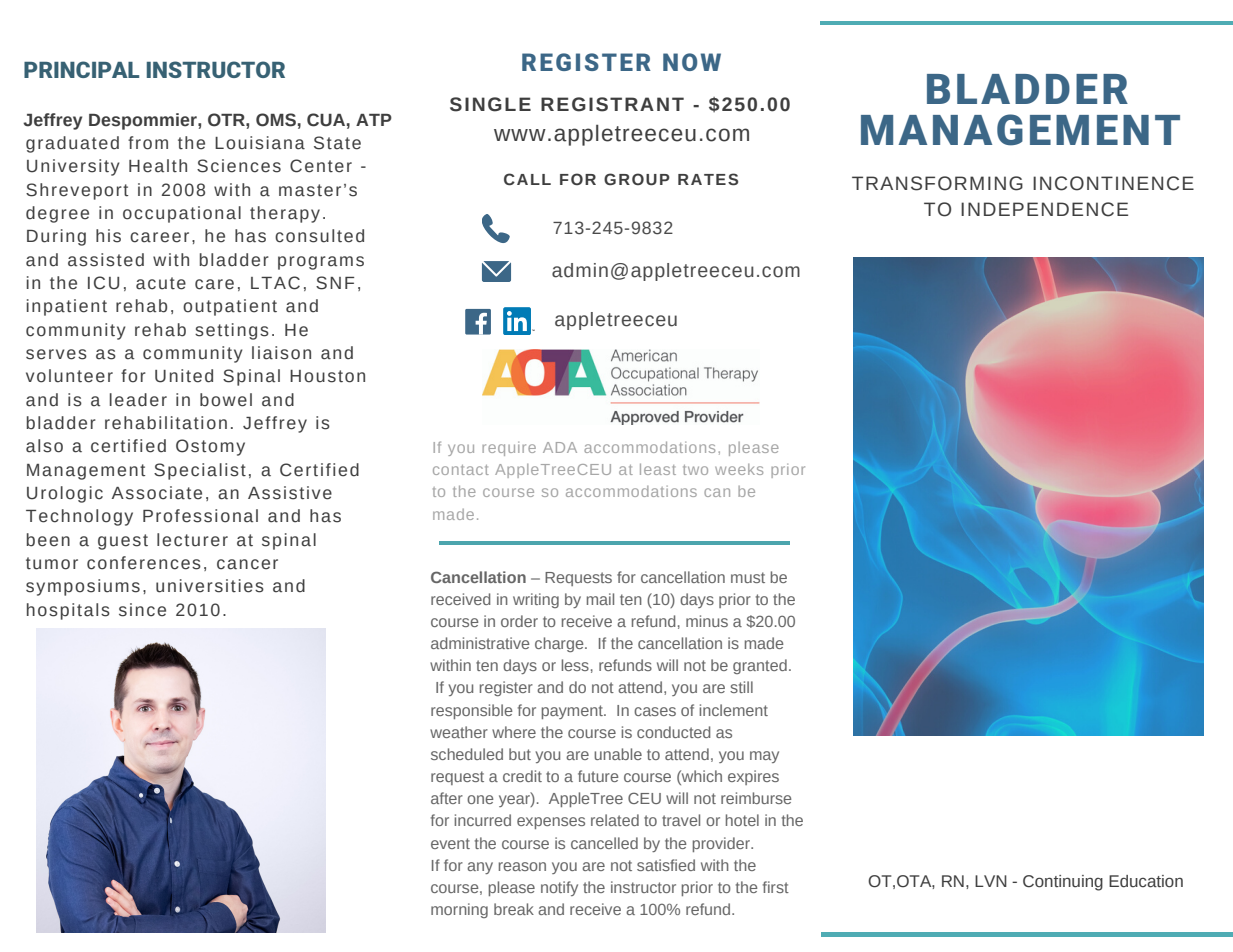  I want to click on United, so click(184, 376).
